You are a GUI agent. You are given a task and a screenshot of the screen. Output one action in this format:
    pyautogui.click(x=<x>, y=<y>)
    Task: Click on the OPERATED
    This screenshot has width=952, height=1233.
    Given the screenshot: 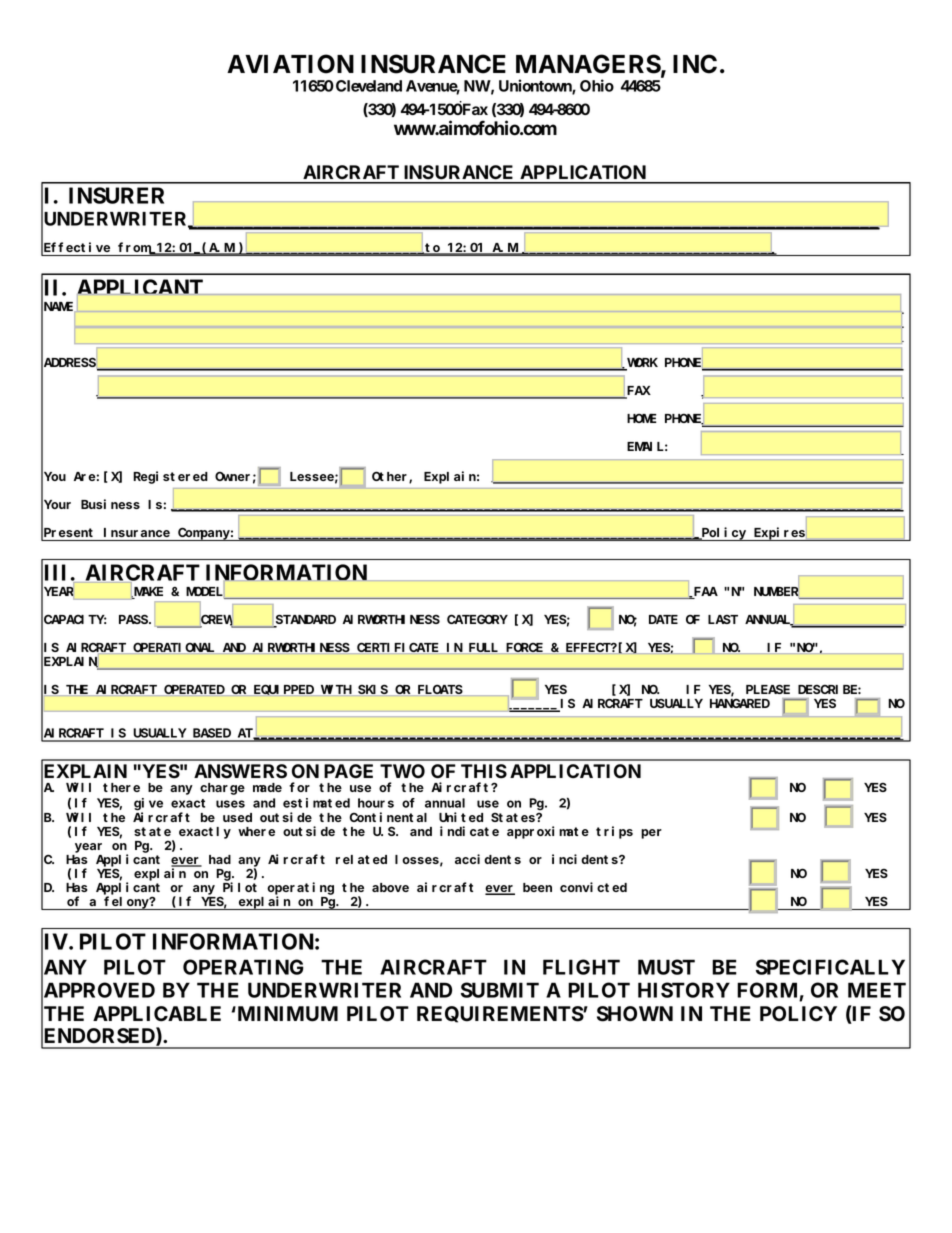 What is the action you would take?
    pyautogui.click(x=194, y=689)
